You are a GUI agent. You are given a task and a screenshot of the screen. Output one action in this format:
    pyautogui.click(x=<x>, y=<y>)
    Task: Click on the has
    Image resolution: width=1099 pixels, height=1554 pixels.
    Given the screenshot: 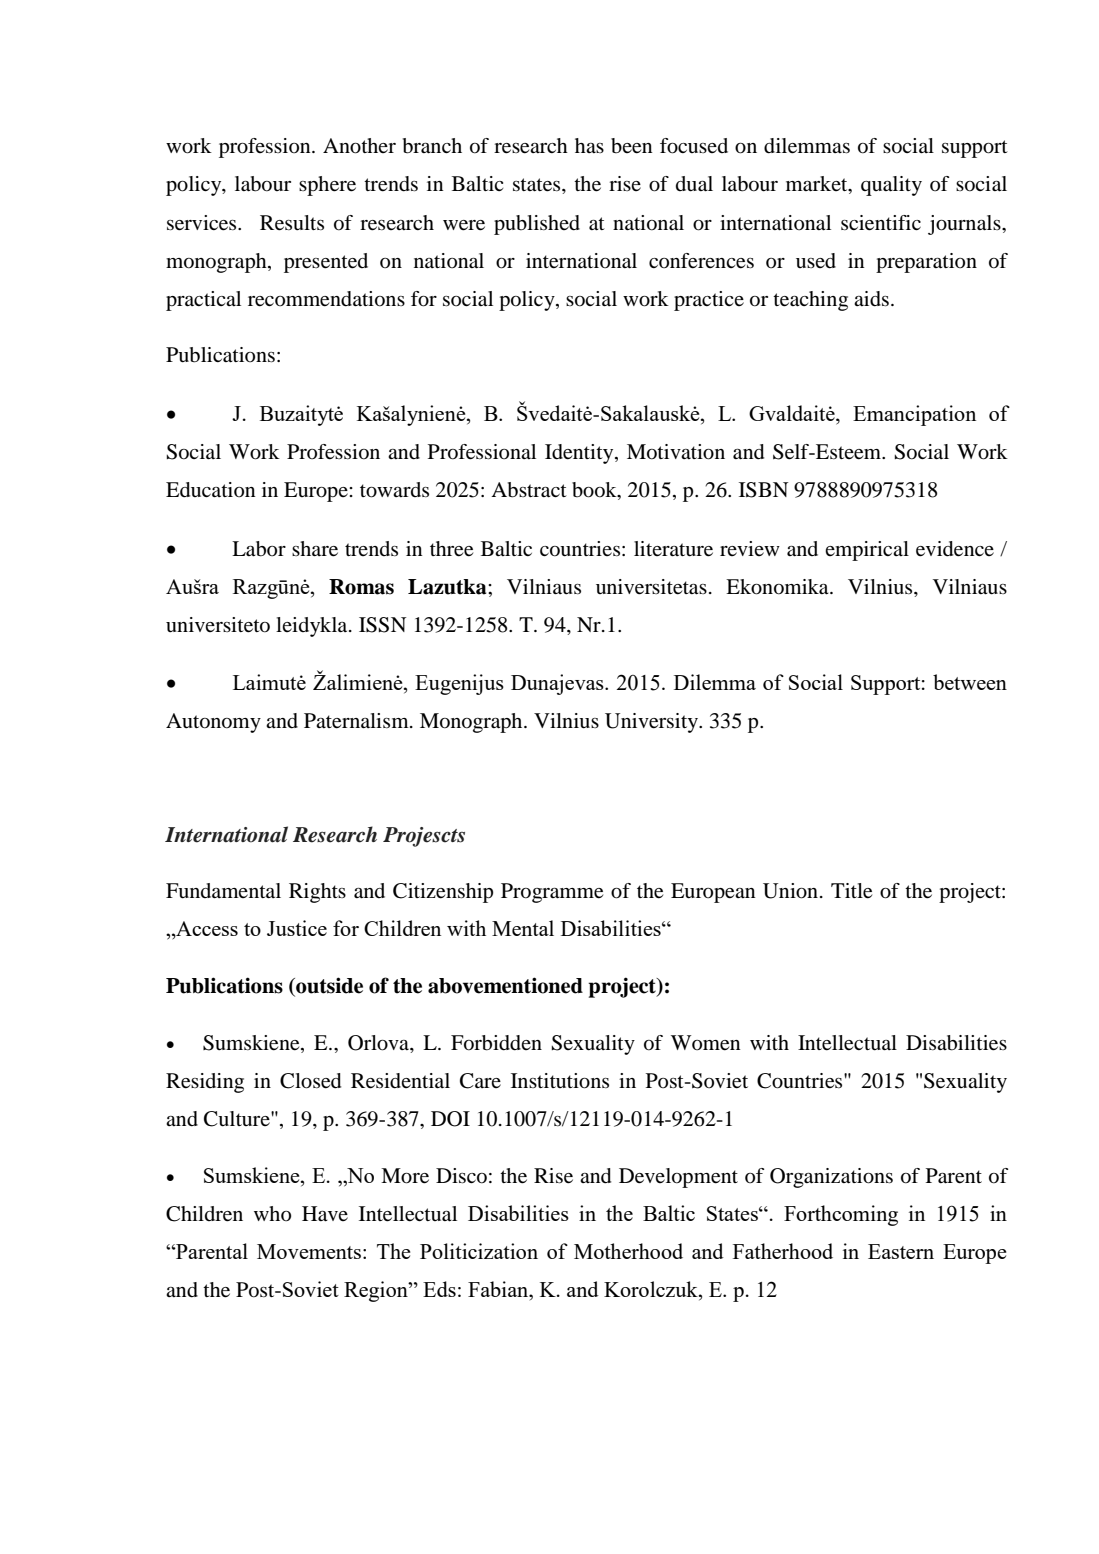 What is the action you would take?
    pyautogui.click(x=589, y=145)
